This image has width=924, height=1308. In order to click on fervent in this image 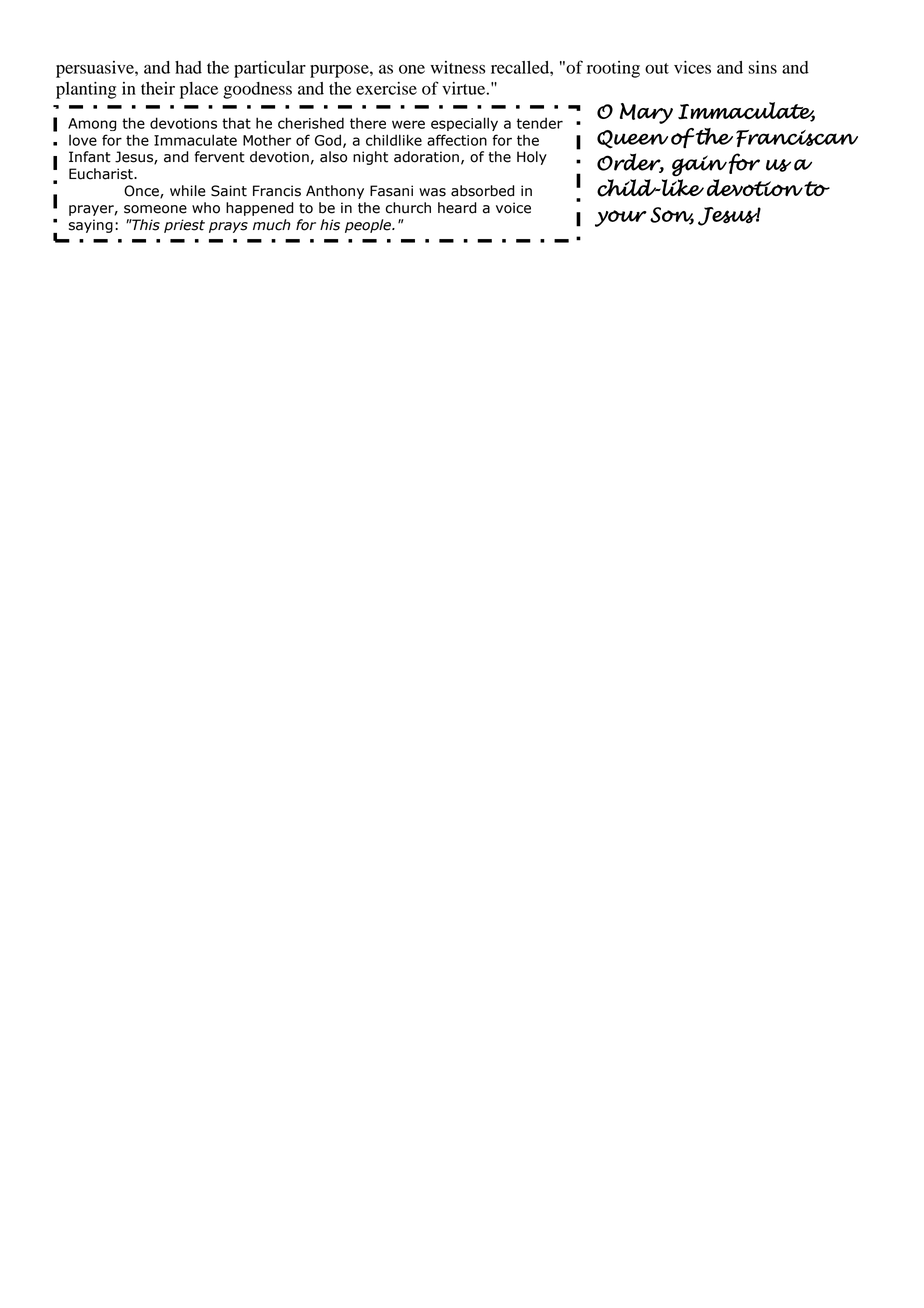, I will do `click(220, 157)`.
